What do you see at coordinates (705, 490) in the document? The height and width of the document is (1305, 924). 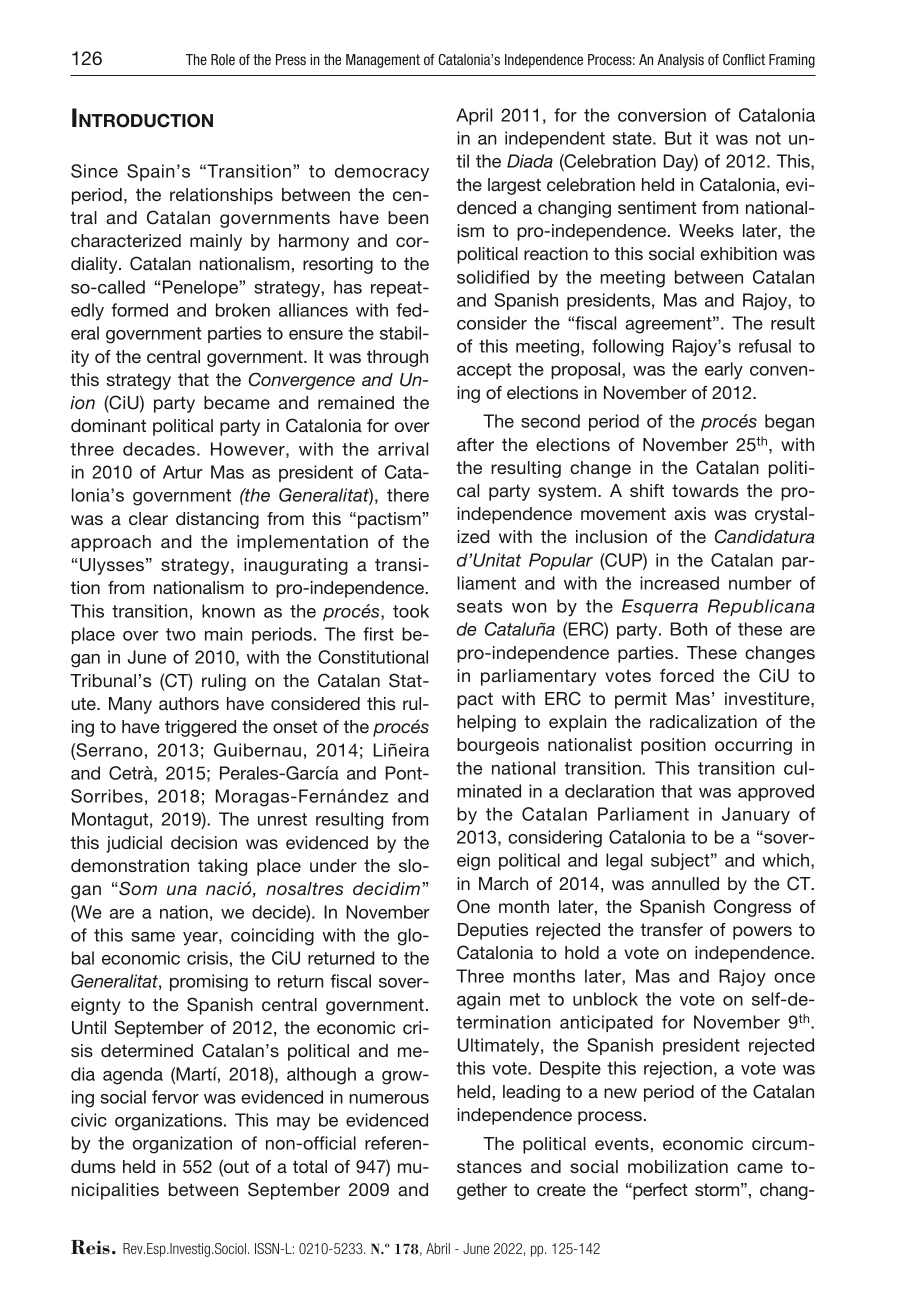 I see `towards` at bounding box center [705, 490].
